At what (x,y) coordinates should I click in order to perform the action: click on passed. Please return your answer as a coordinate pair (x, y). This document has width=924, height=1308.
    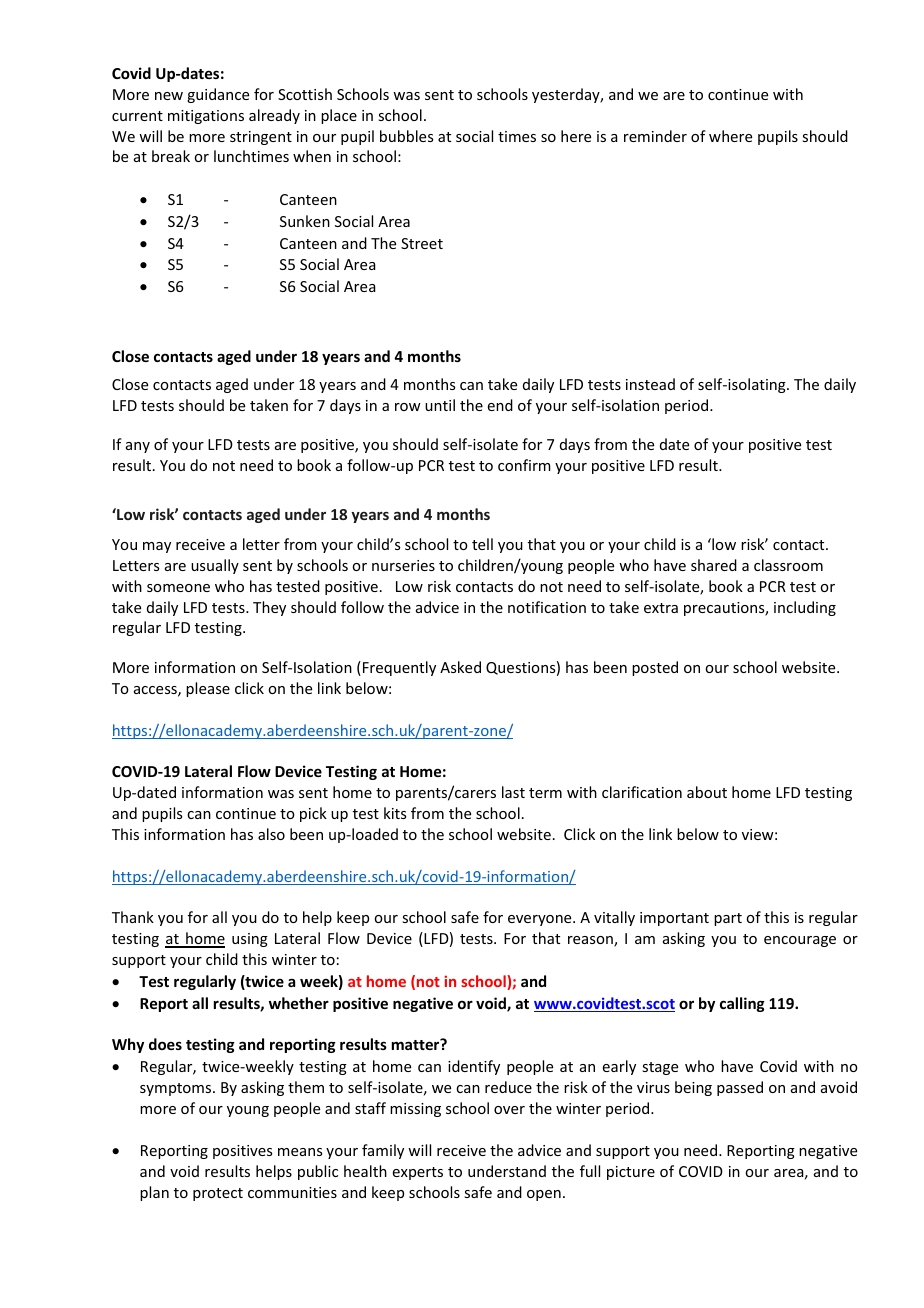
    Looking at the image, I should click on (740, 1088).
